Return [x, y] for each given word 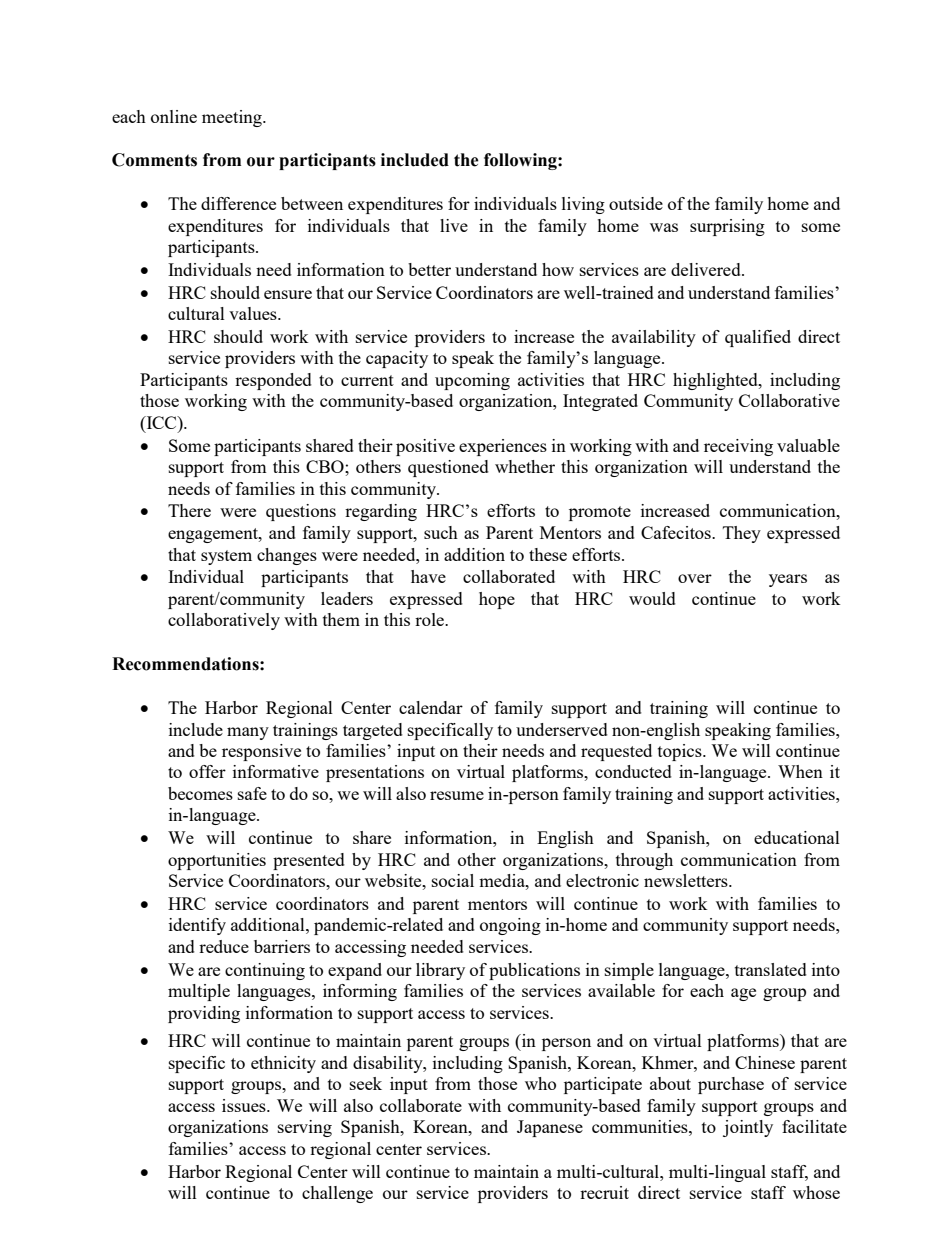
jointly [748, 1128]
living [583, 205]
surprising [727, 227]
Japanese [550, 1128]
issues [245, 1105]
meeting [233, 118]
